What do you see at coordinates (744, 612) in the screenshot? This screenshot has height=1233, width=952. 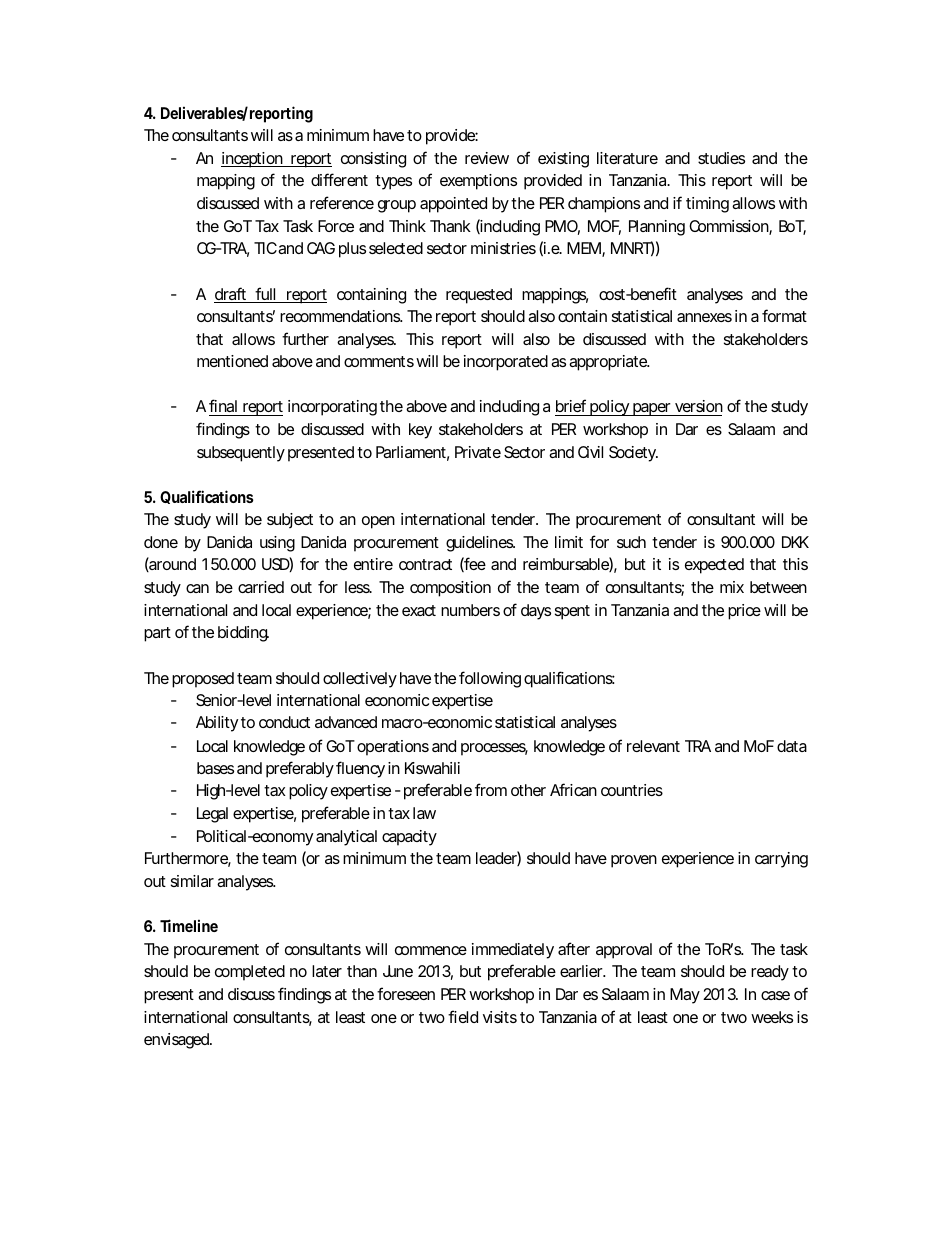 I see `price` at bounding box center [744, 612].
